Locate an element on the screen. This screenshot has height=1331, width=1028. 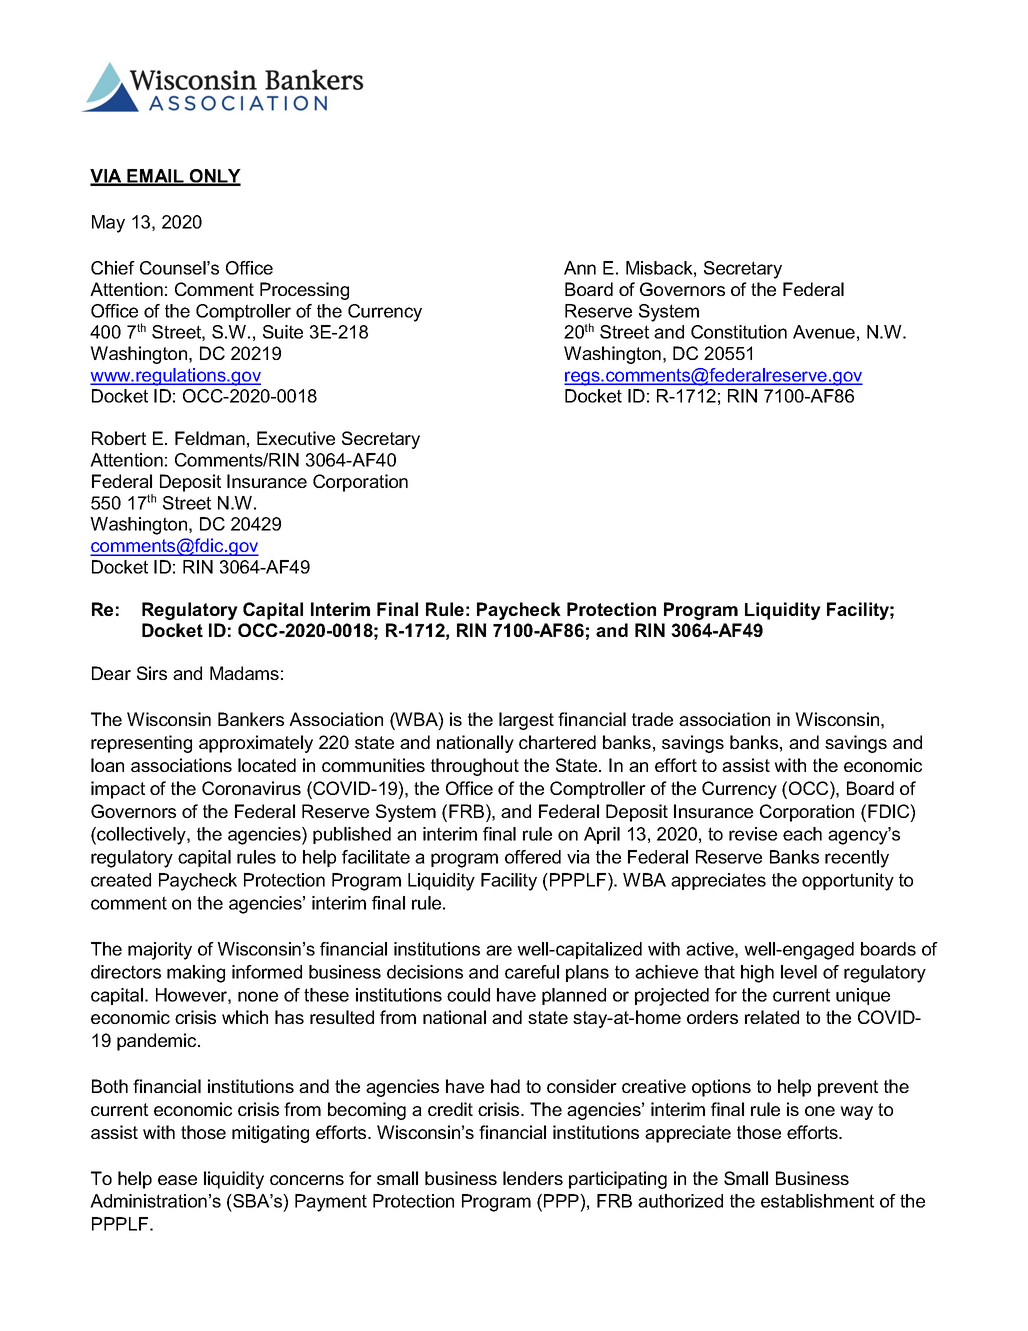
establishment is located at coordinates (817, 1201).
